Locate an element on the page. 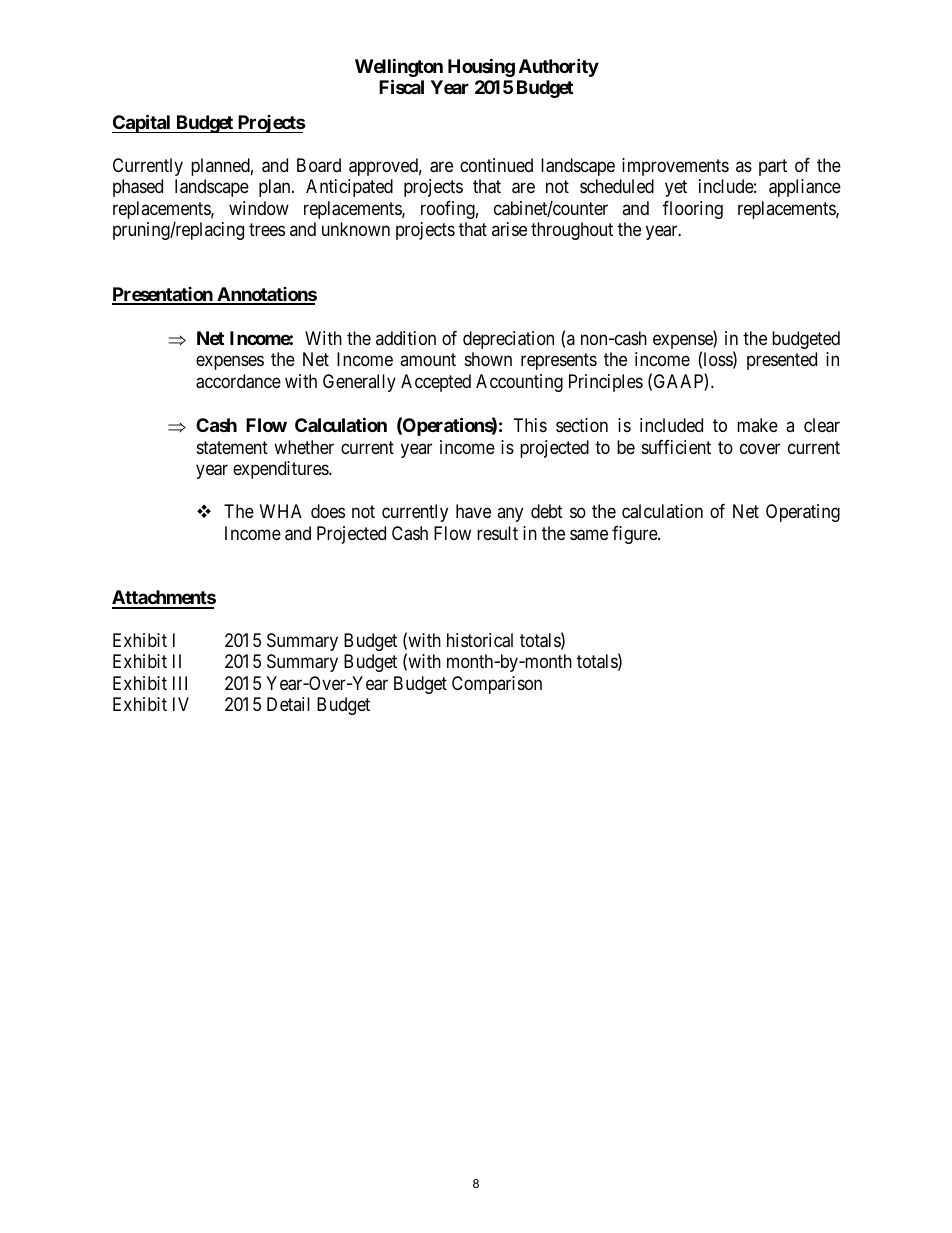  expenditures is located at coordinates (281, 470).
